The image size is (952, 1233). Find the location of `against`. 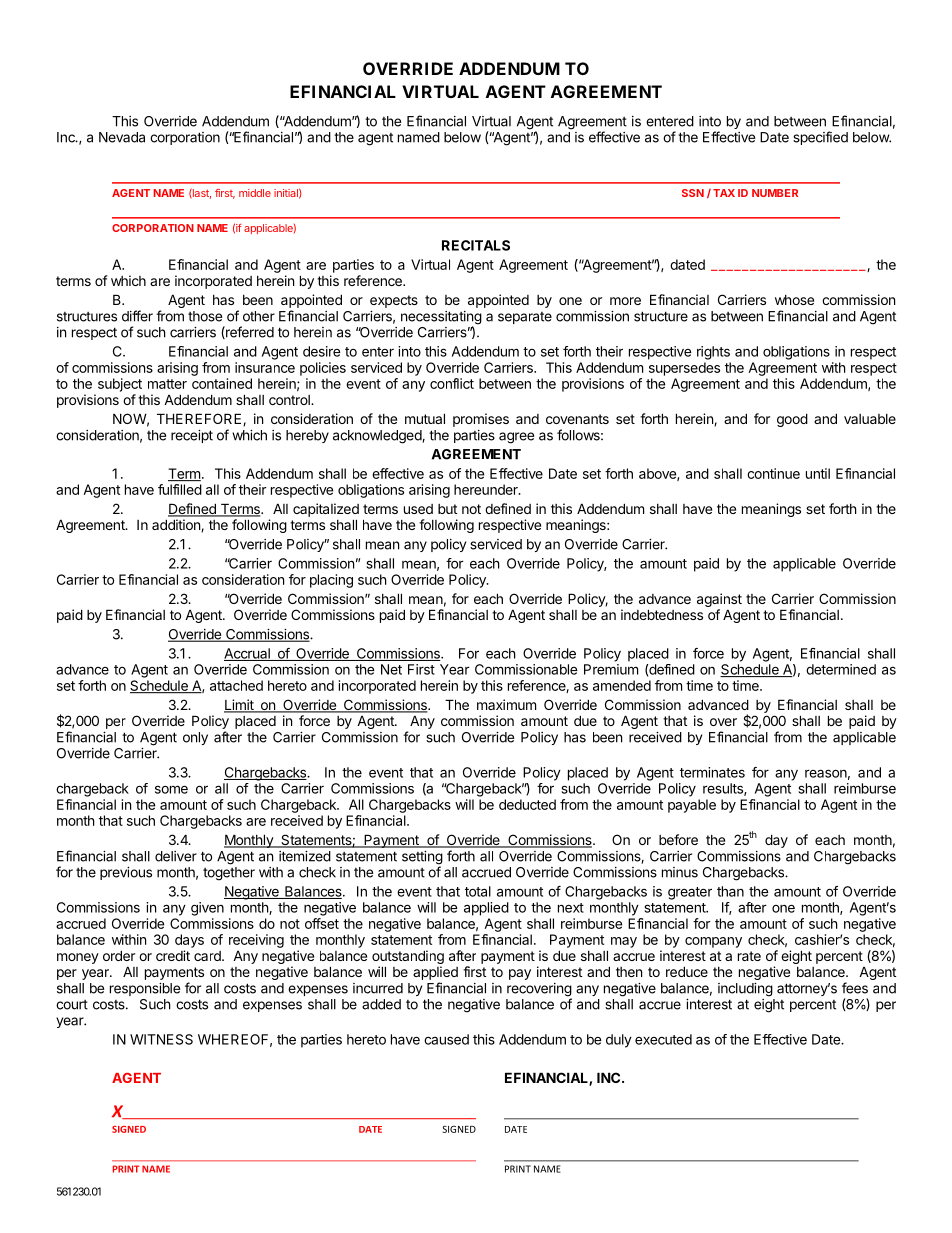

against is located at coordinates (719, 600).
